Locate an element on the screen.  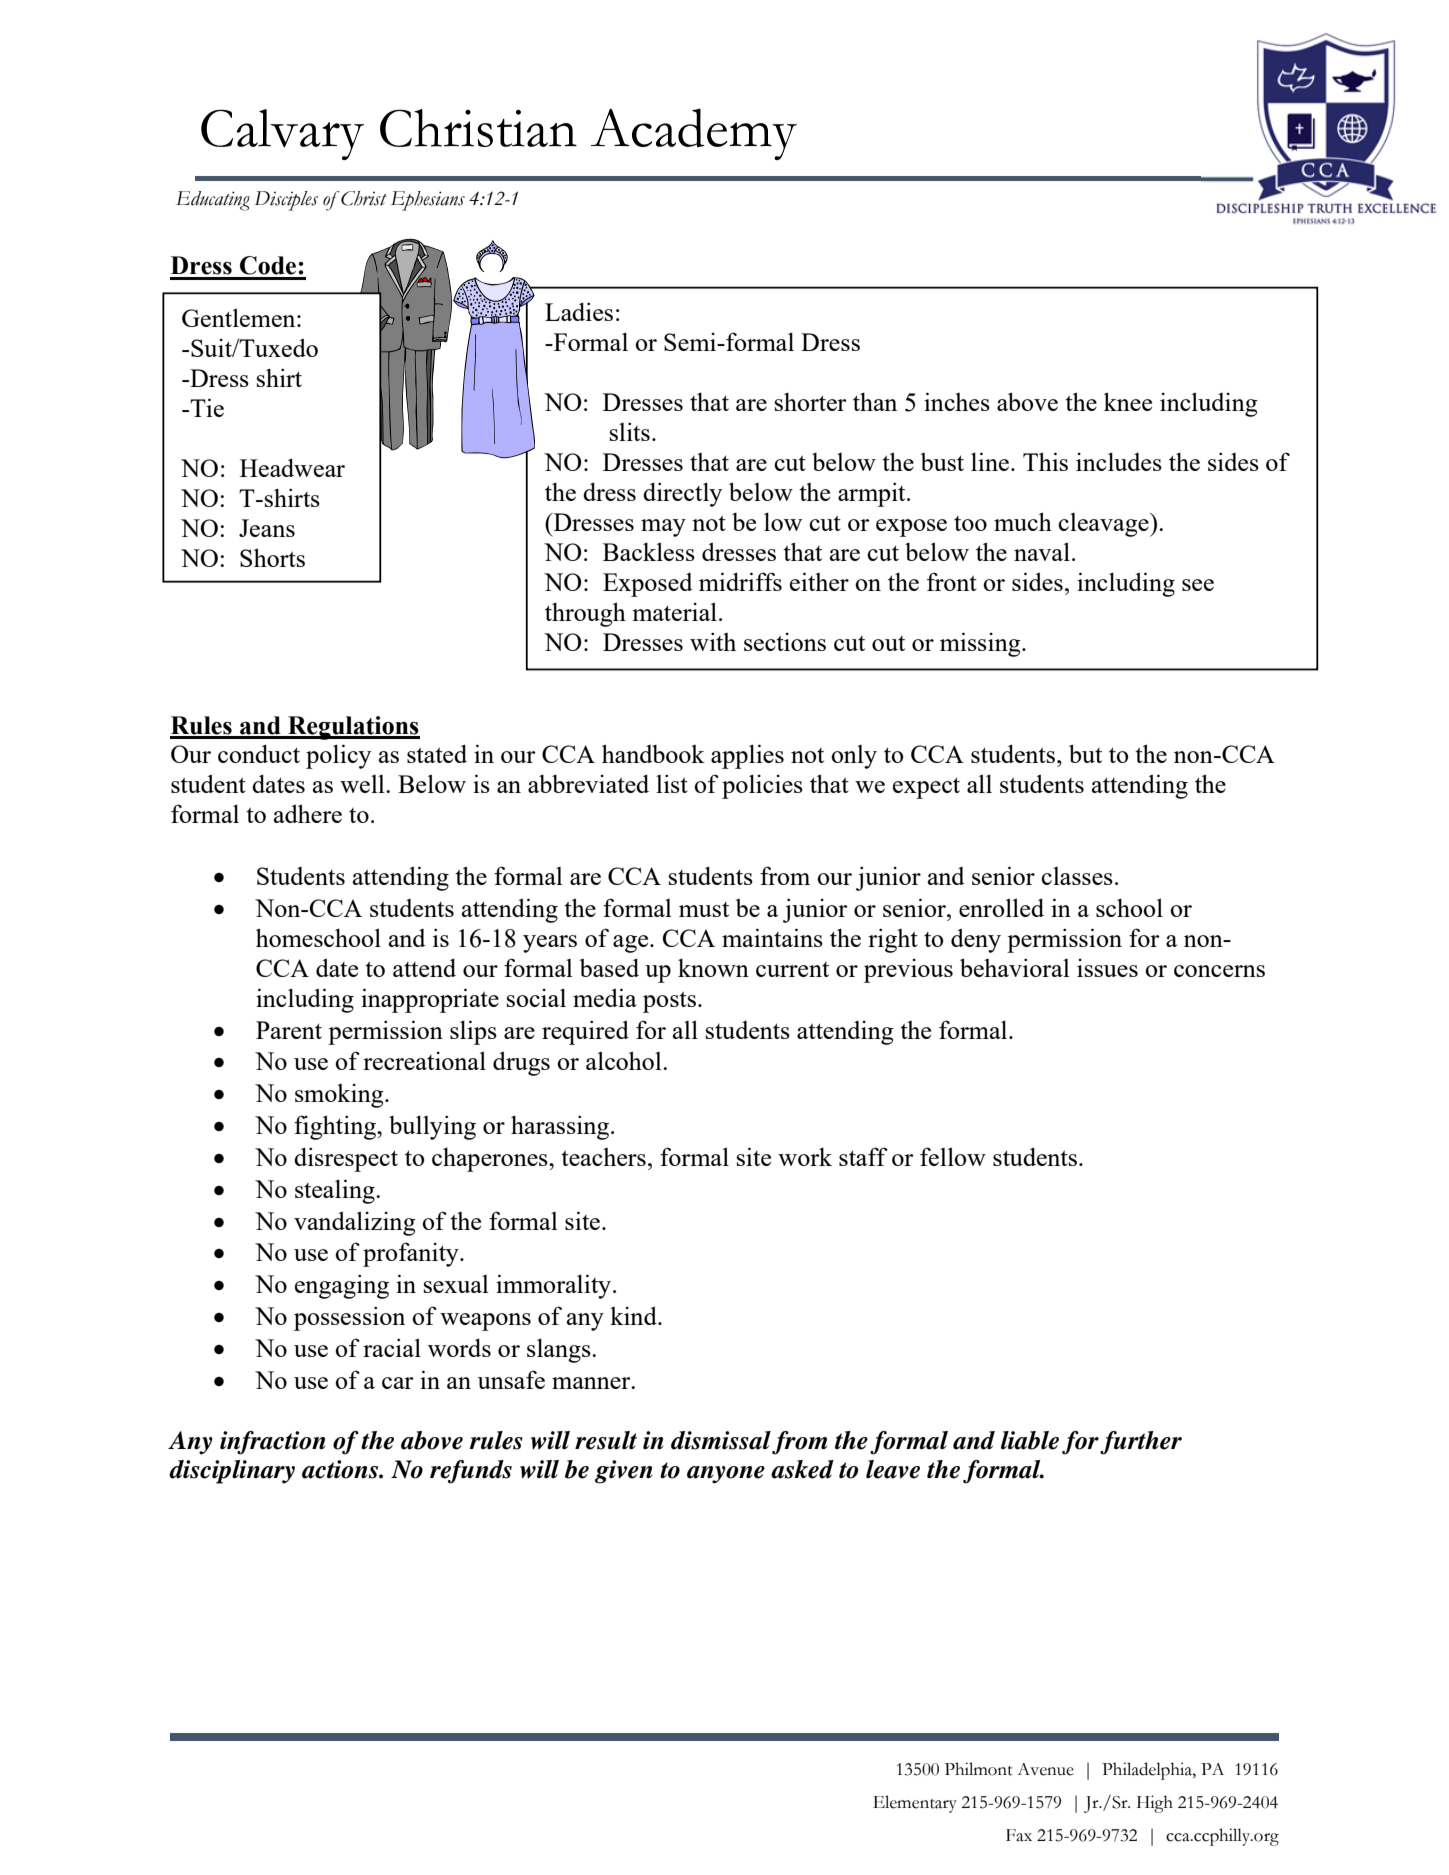
knee is located at coordinates (1128, 401).
